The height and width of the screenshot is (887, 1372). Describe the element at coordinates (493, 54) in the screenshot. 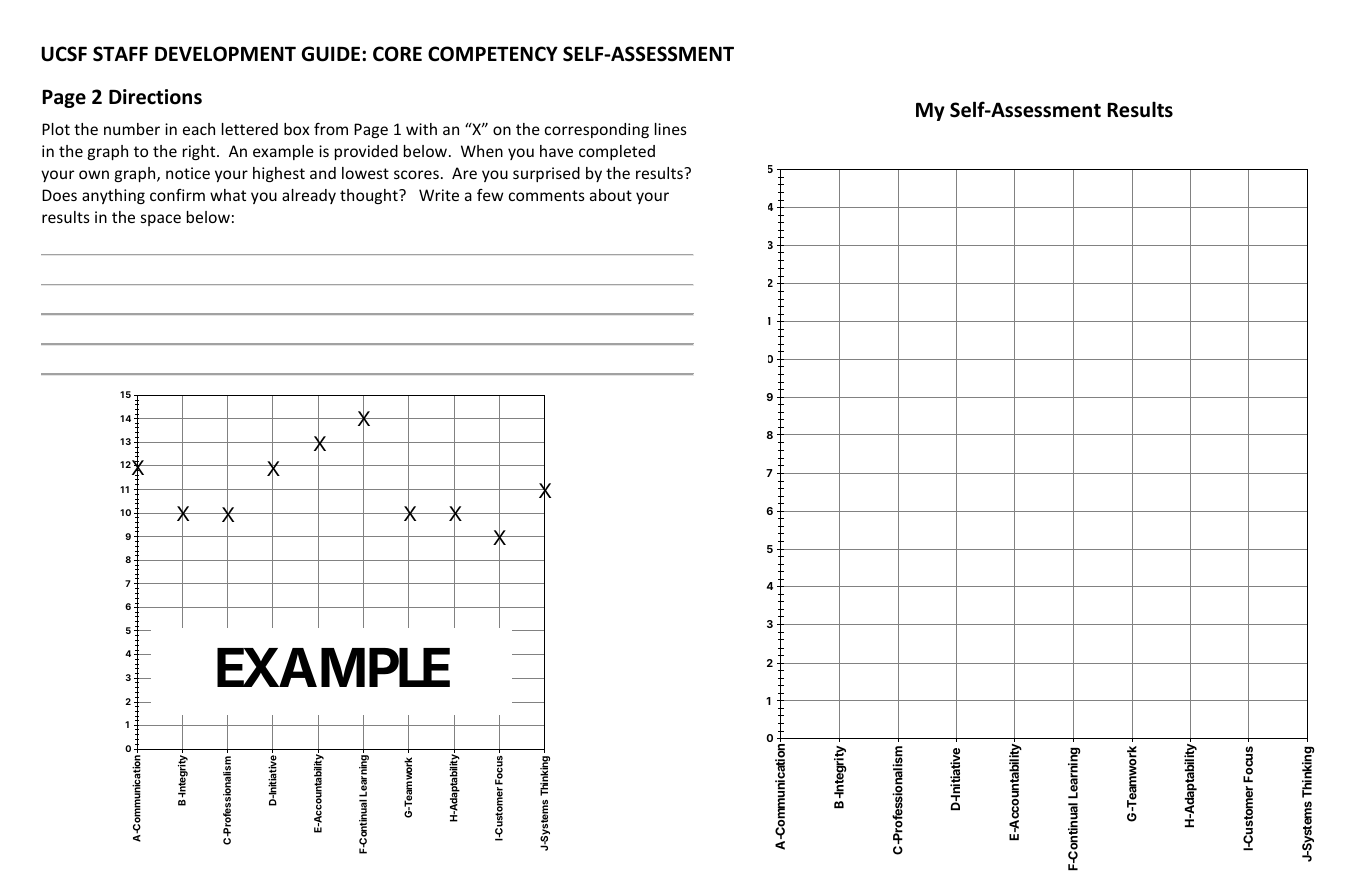

I see `COMPETENCY` at that location.
